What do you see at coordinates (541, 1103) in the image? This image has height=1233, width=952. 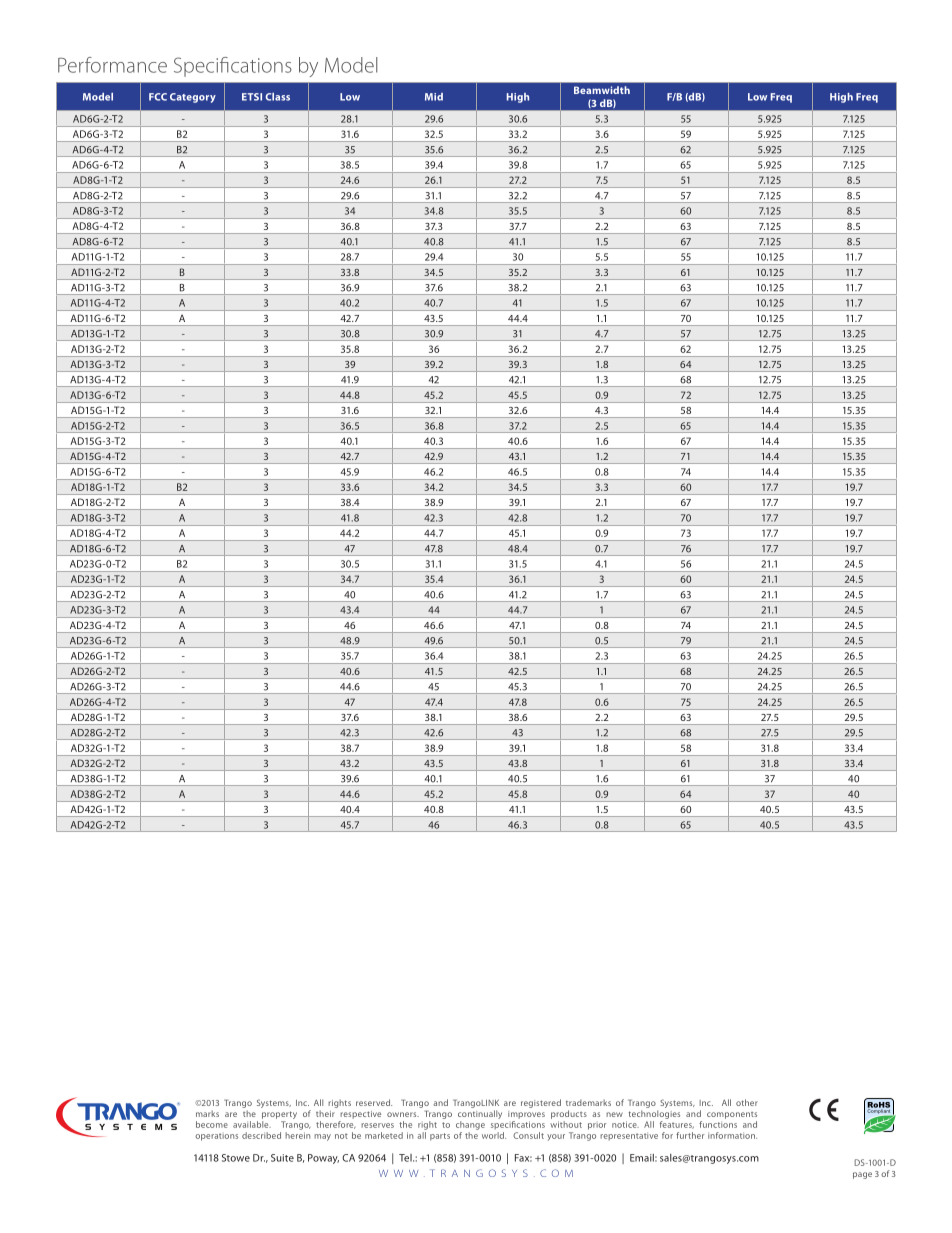 I see `registered` at bounding box center [541, 1103].
